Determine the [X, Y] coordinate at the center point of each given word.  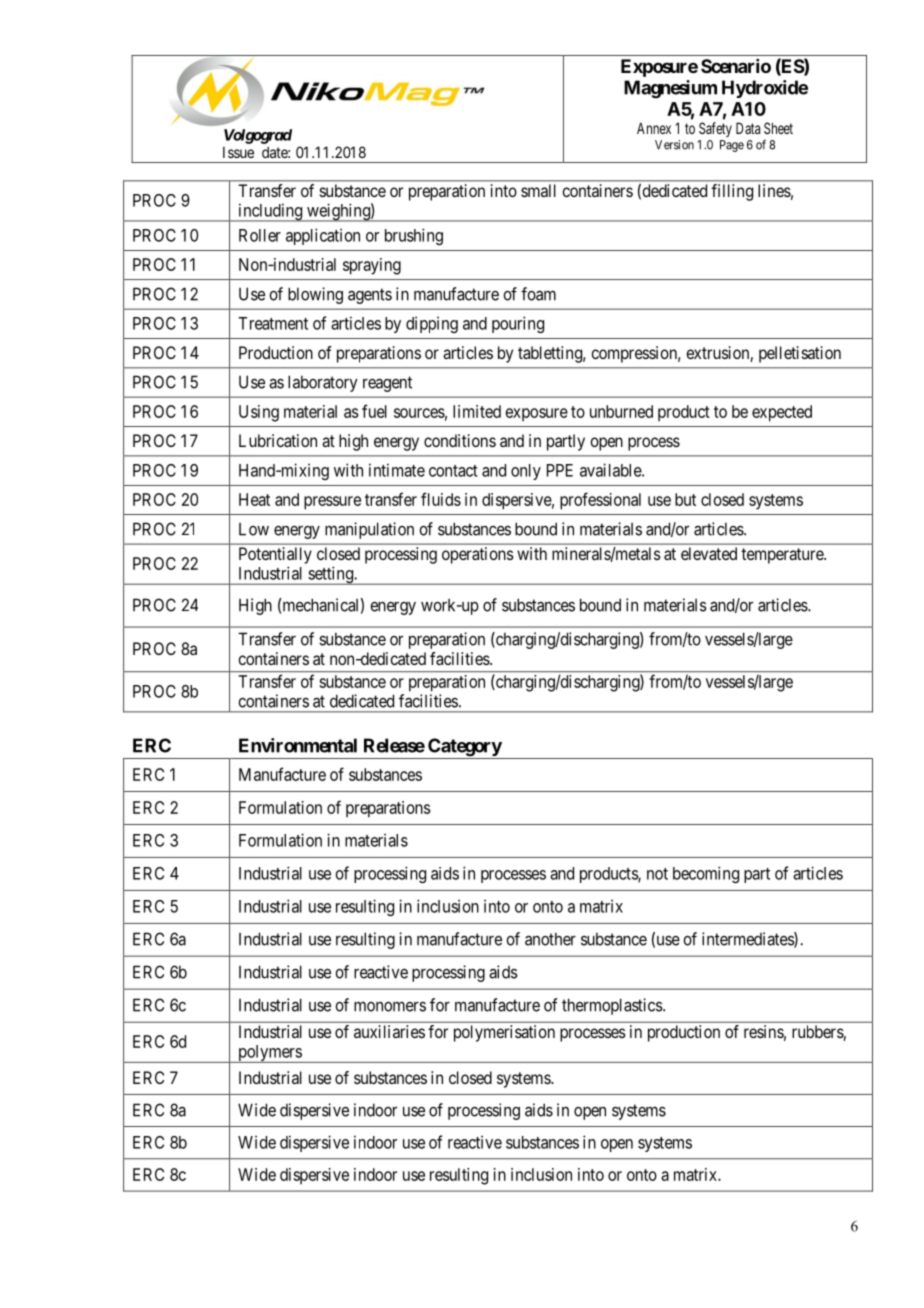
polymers [269, 1054]
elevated [709, 553]
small [538, 190]
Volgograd [258, 136]
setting [330, 575]
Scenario [736, 66]
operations [478, 555]
